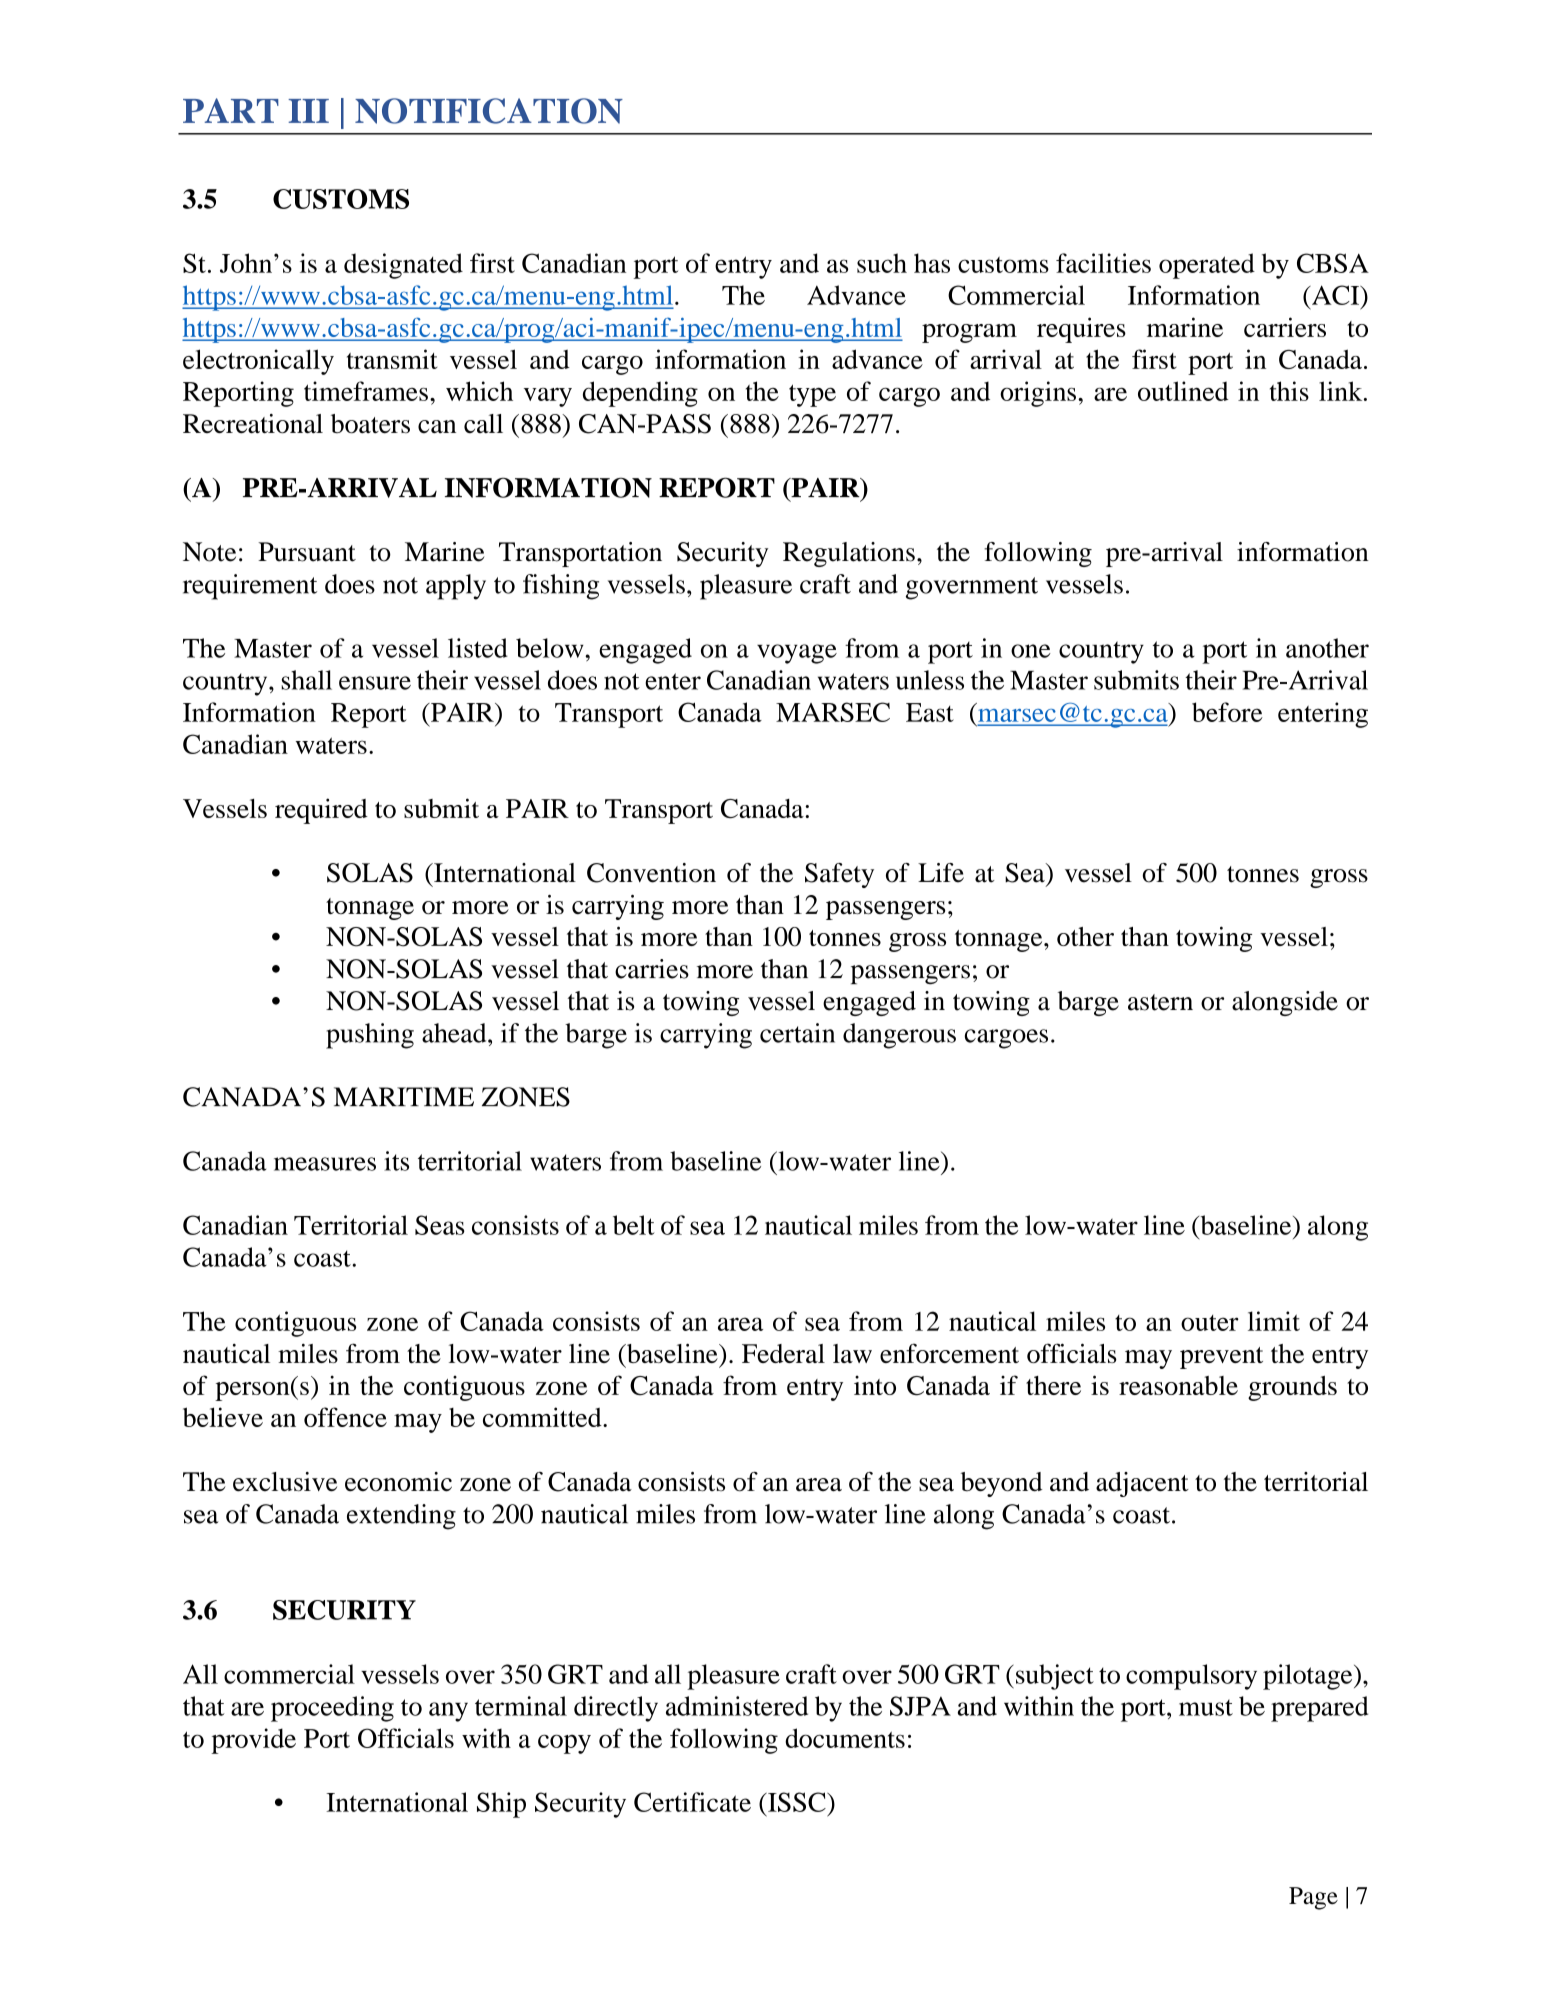 This page has width=1551, height=2008. What do you see at coordinates (849, 554) in the page?
I see `Regulations` at bounding box center [849, 554].
